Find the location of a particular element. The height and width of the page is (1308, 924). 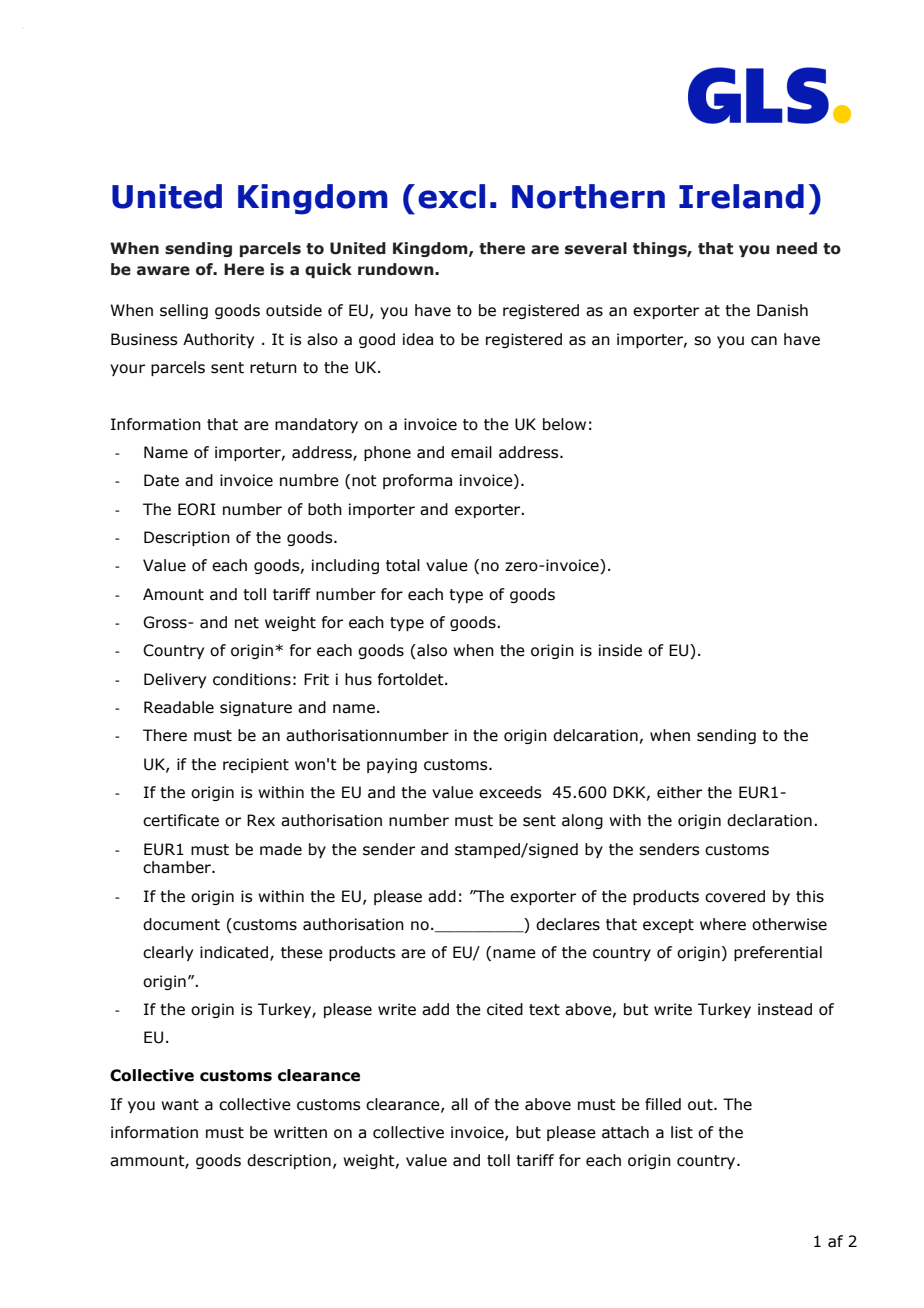

declaration is located at coordinates (769, 820).
